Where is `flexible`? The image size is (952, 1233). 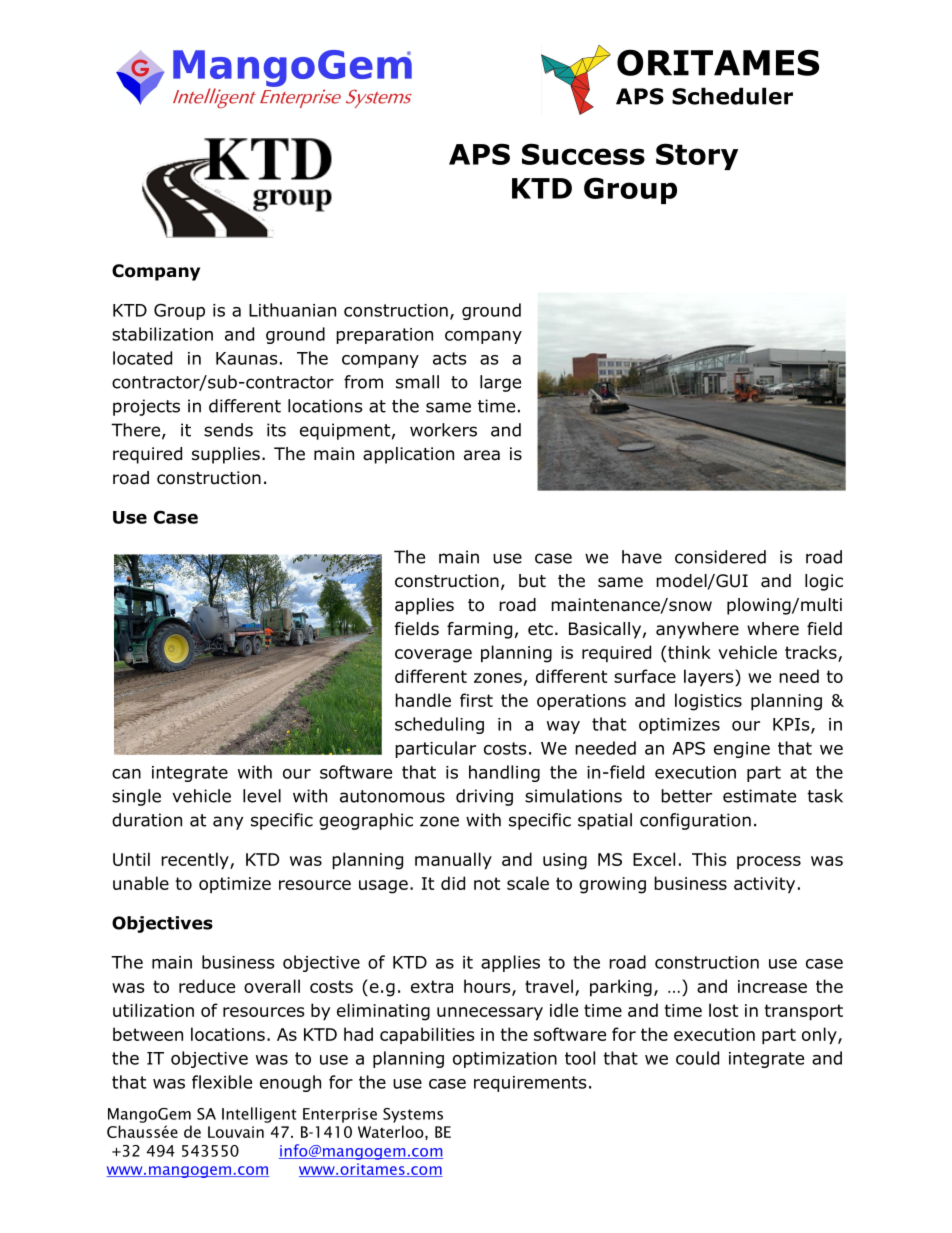 flexible is located at coordinates (222, 1082).
